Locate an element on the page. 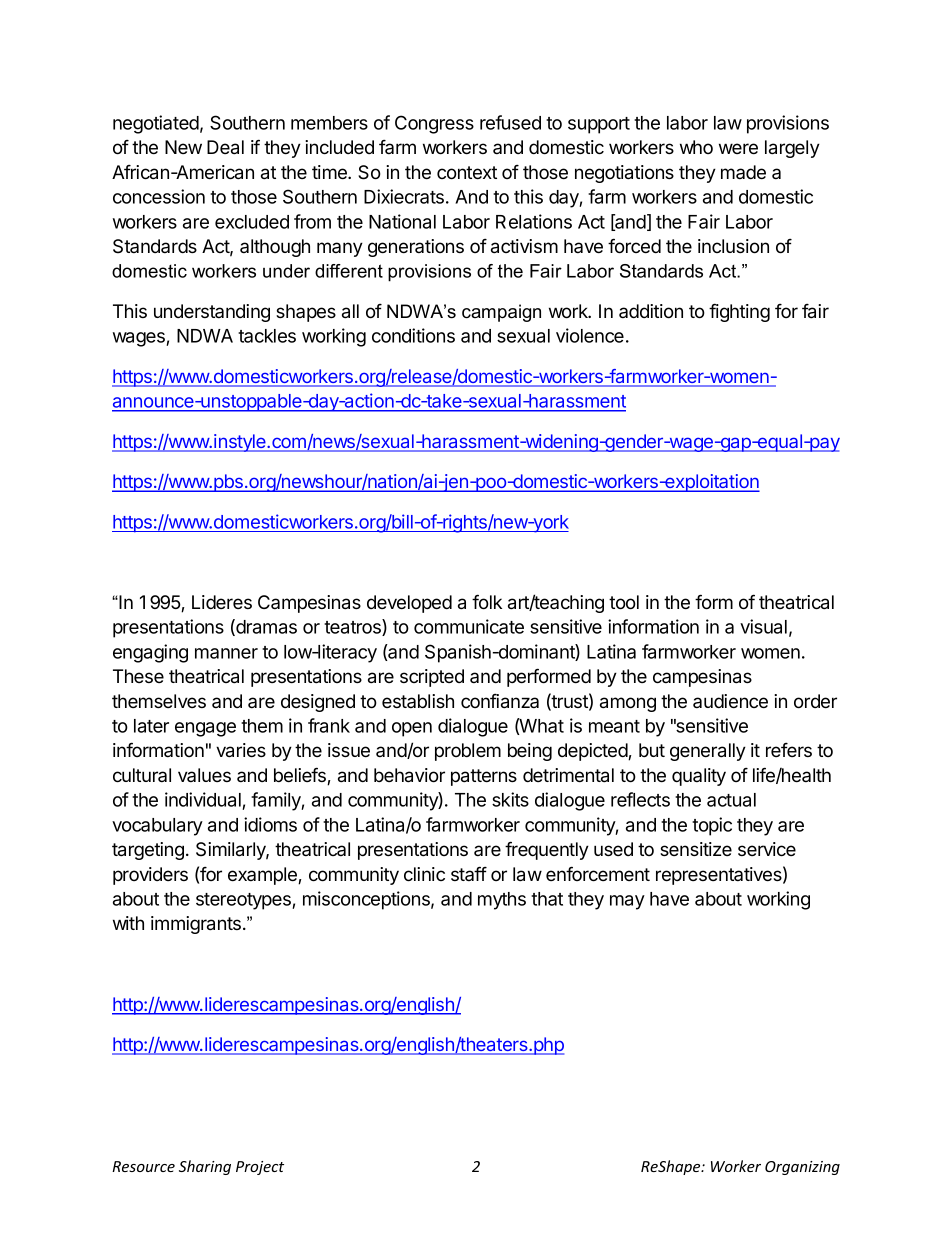 The width and height of the document is (952, 1233). Deal is located at coordinates (225, 147).
